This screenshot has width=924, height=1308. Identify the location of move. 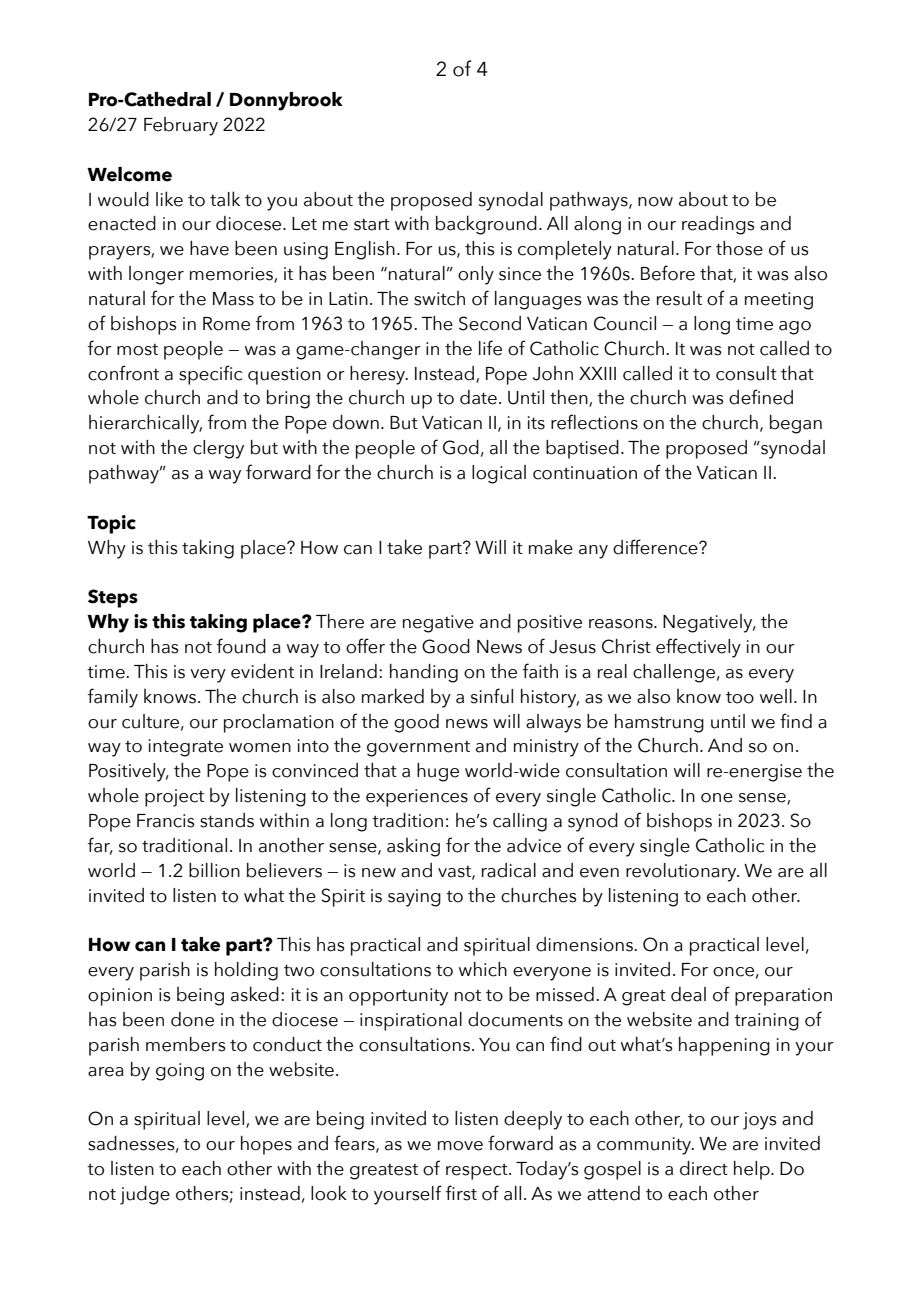
(460, 1146).
